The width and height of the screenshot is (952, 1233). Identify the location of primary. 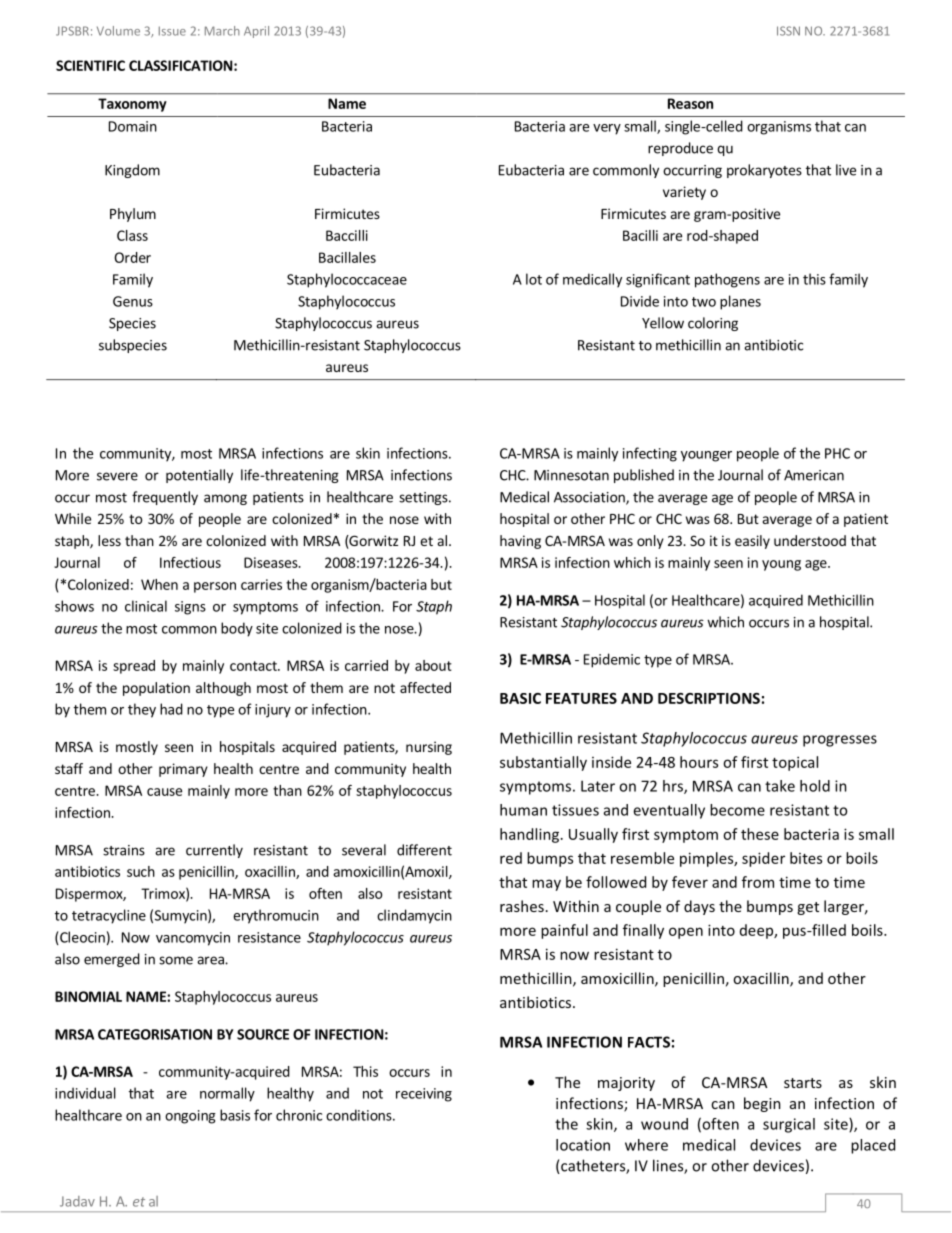
(183, 770).
